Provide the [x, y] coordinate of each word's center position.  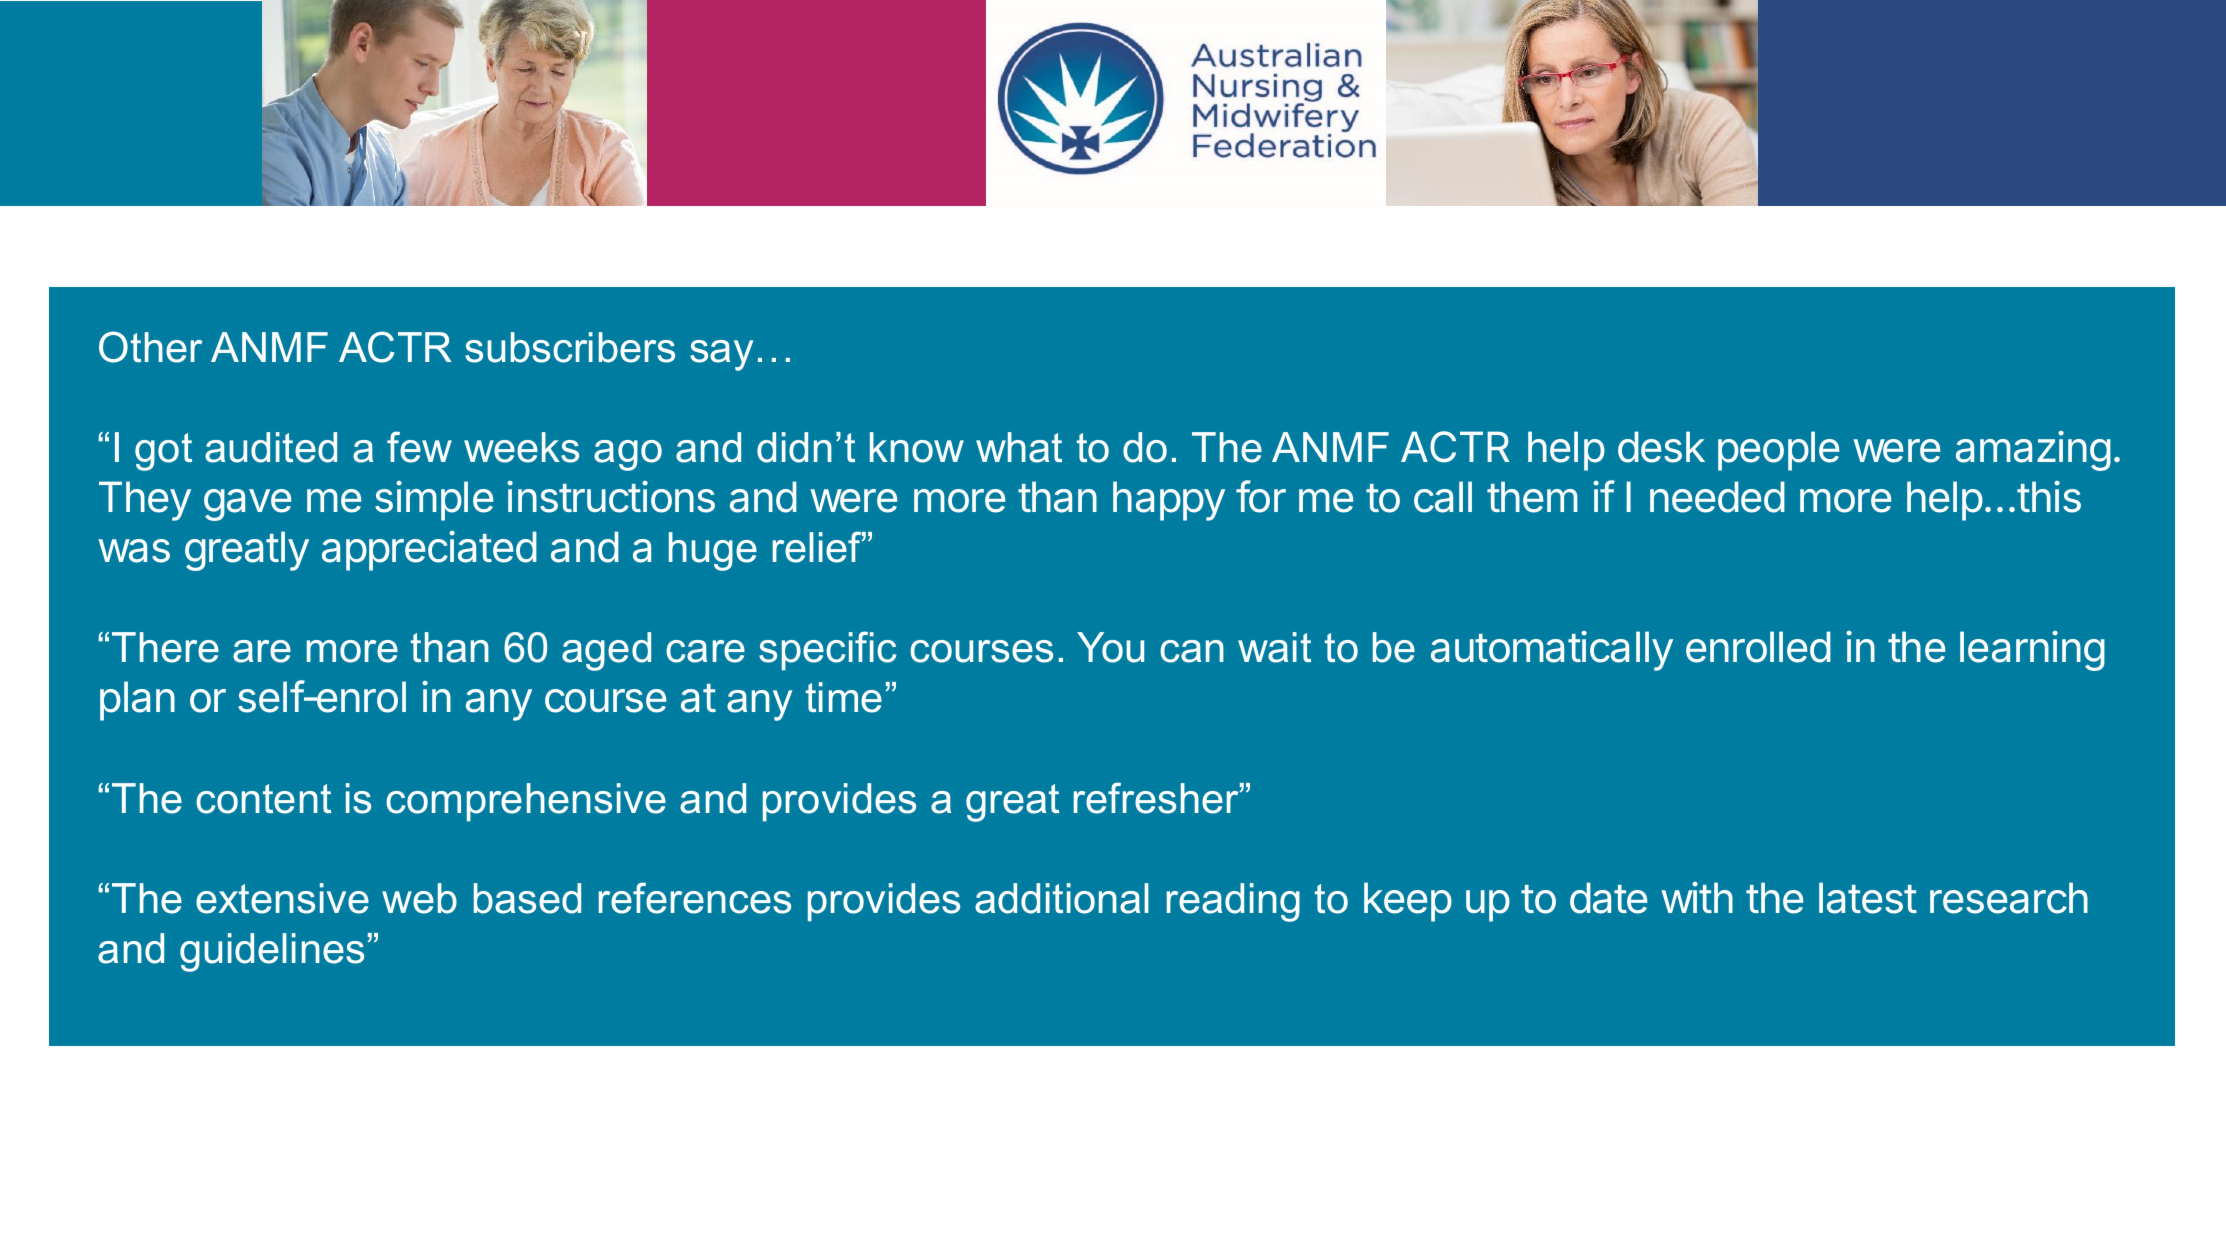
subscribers [570, 347]
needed [1717, 497]
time [844, 697]
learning [2032, 651]
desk [1661, 447]
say [721, 355]
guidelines [272, 952]
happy [1169, 501]
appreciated [429, 551]
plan [137, 701]
